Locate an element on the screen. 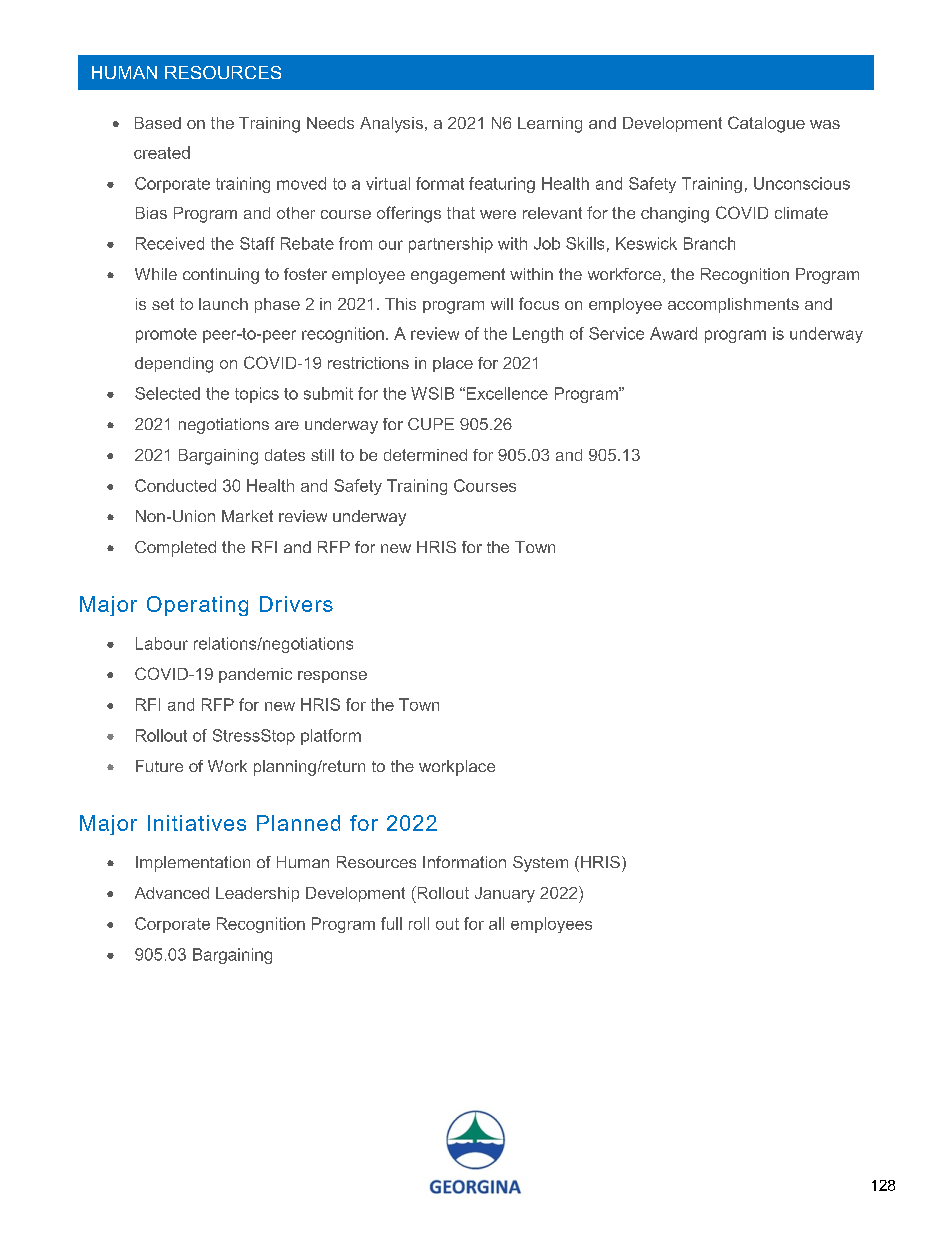  launch is located at coordinates (223, 304).
